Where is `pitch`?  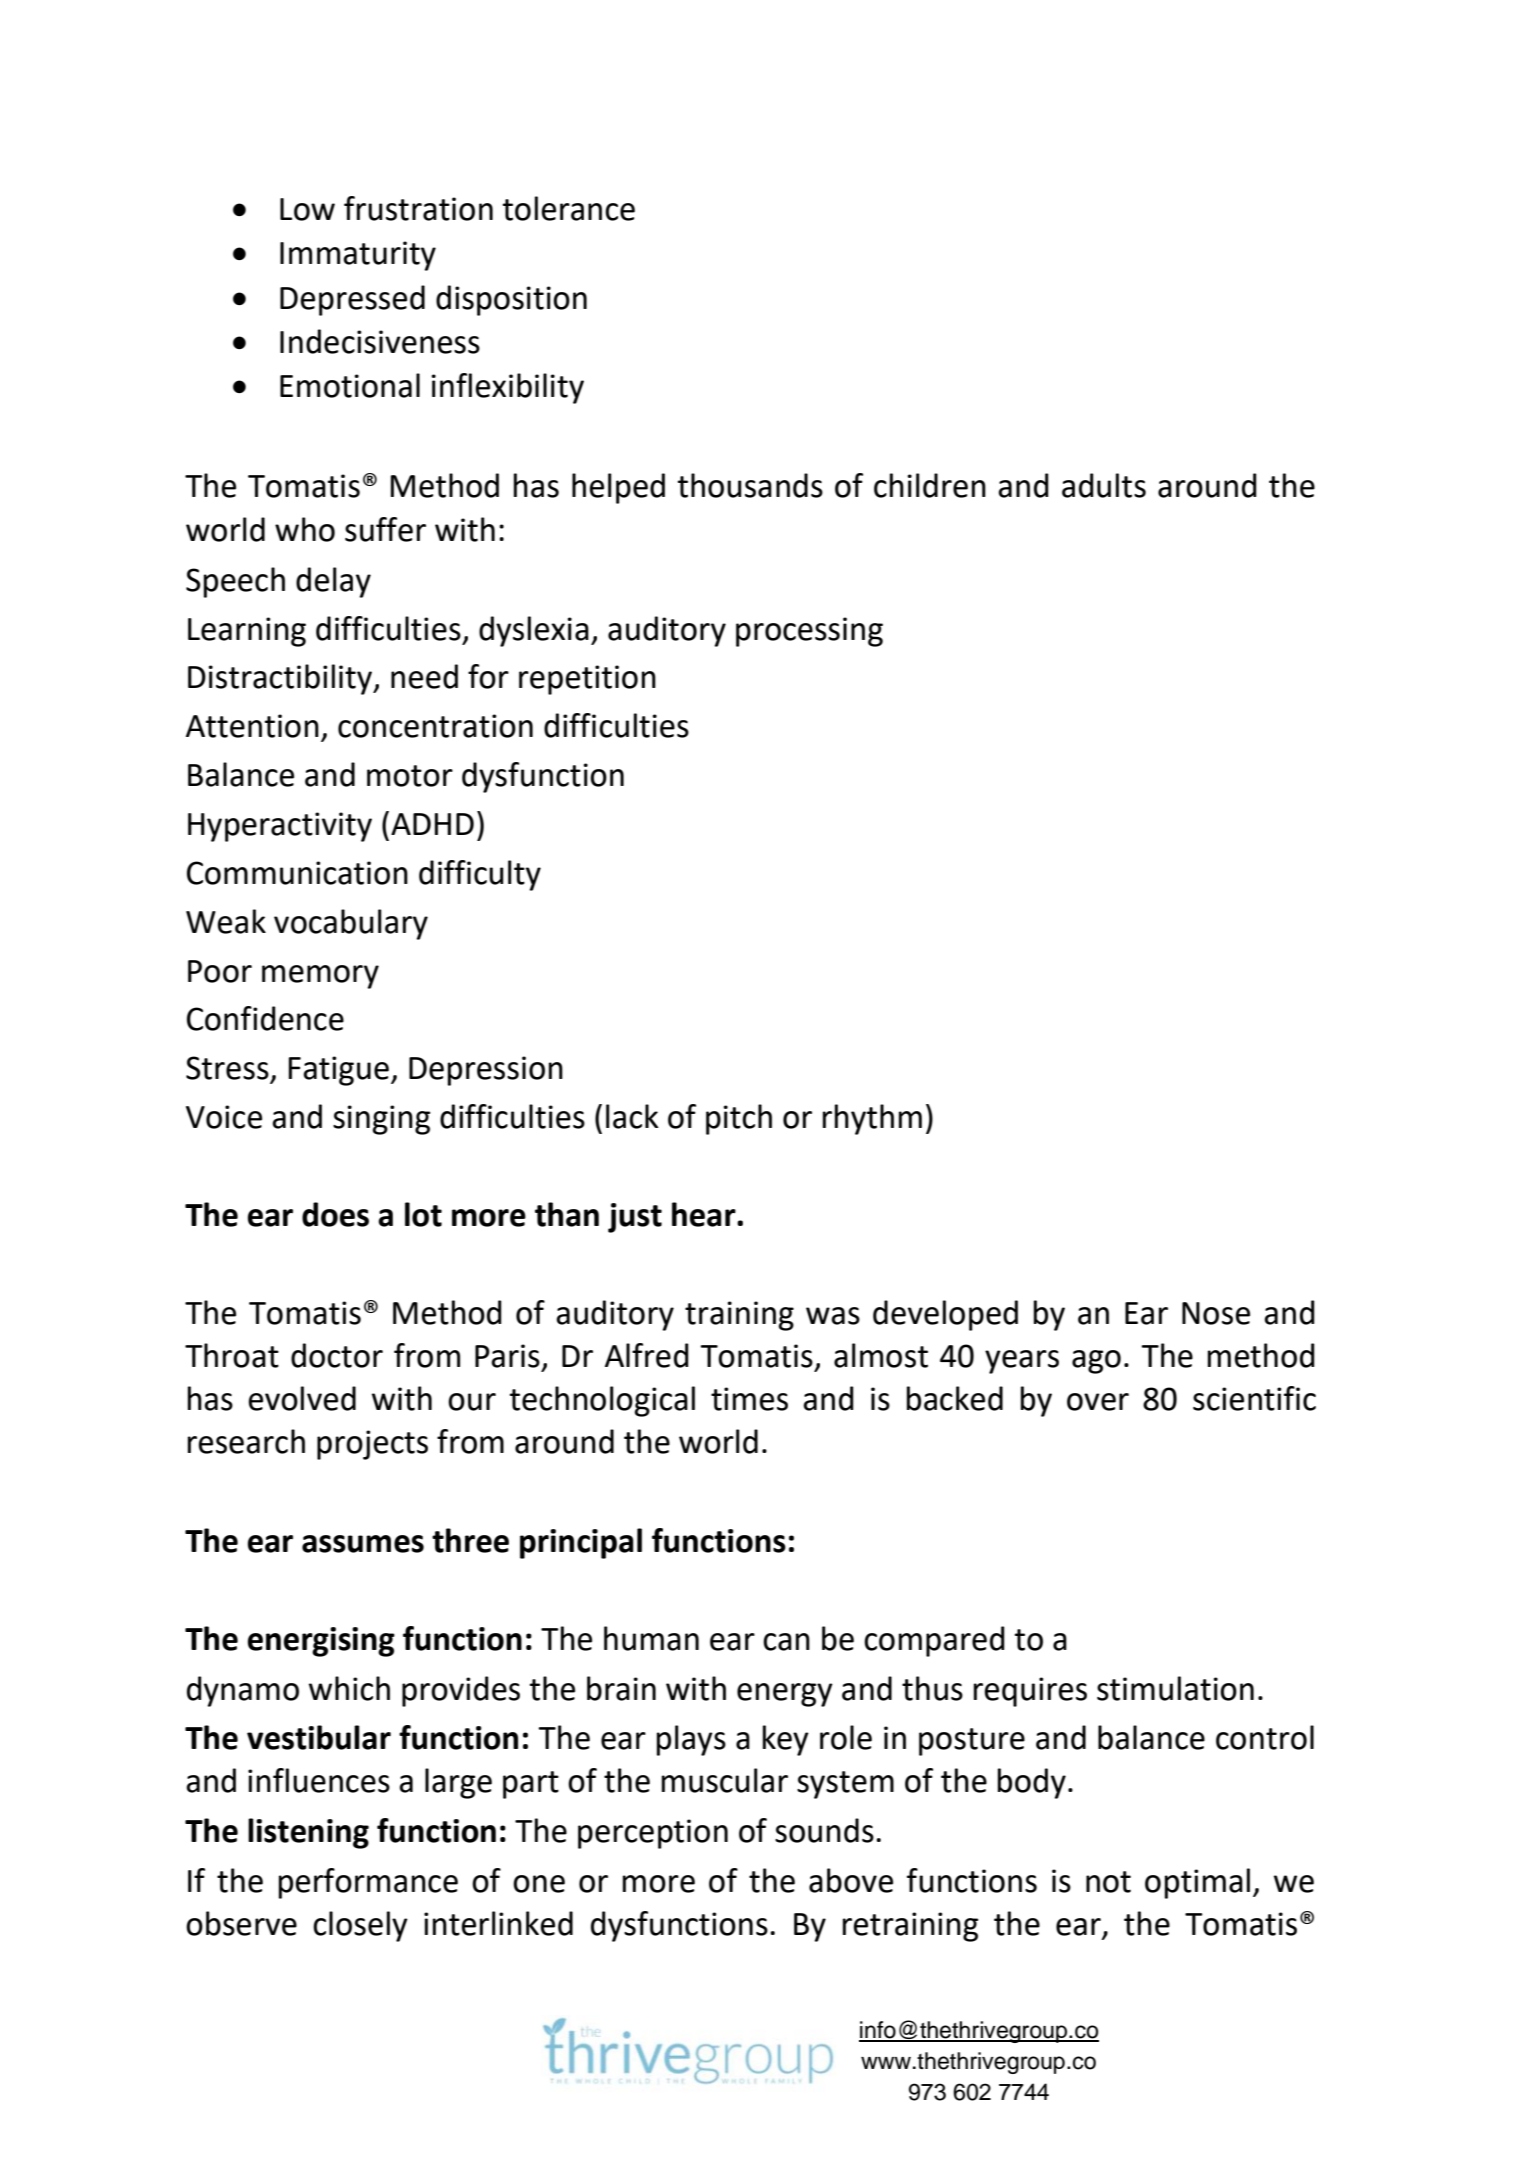
pitch is located at coordinates (739, 1119).
